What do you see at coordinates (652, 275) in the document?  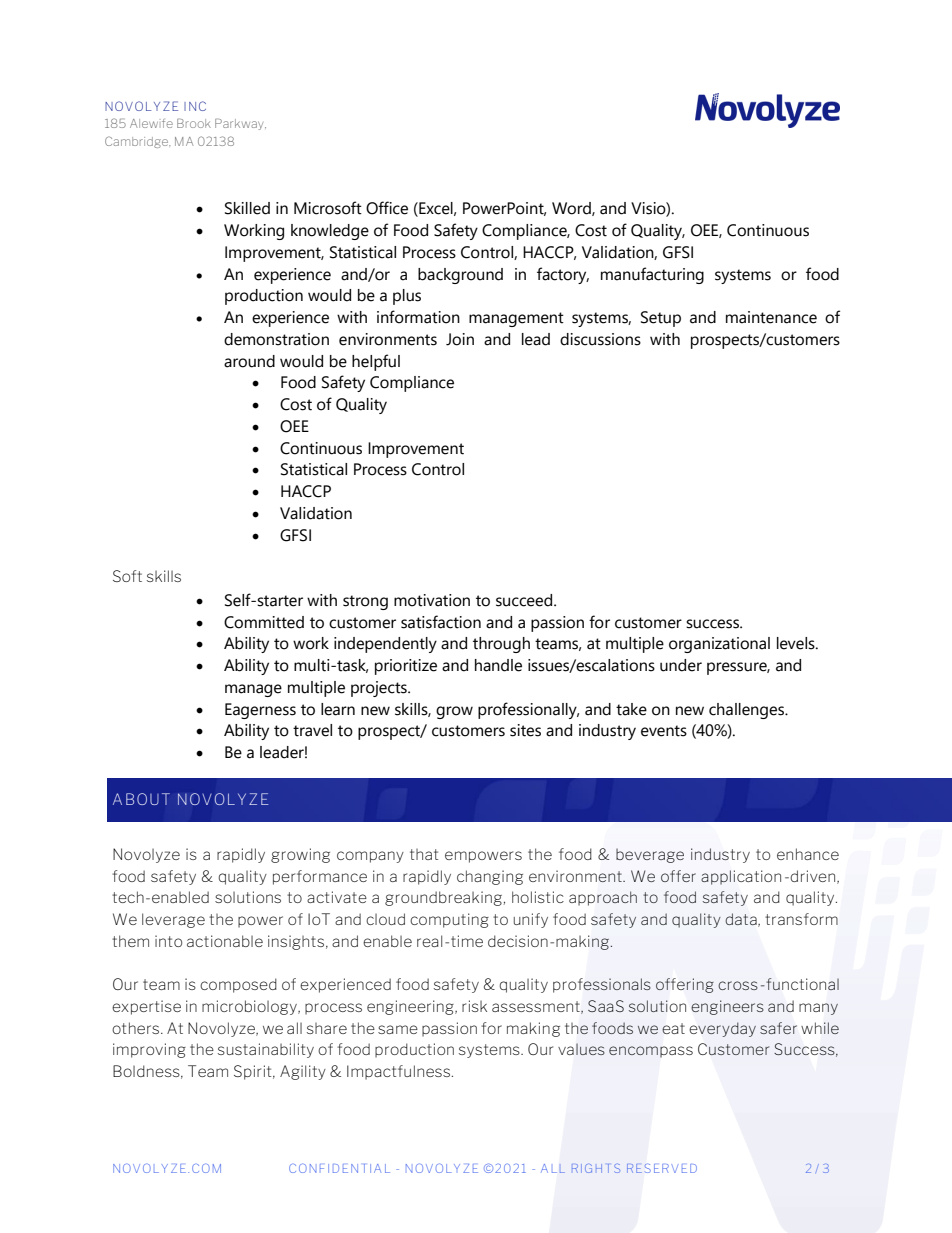 I see `manufacturing` at bounding box center [652, 275].
